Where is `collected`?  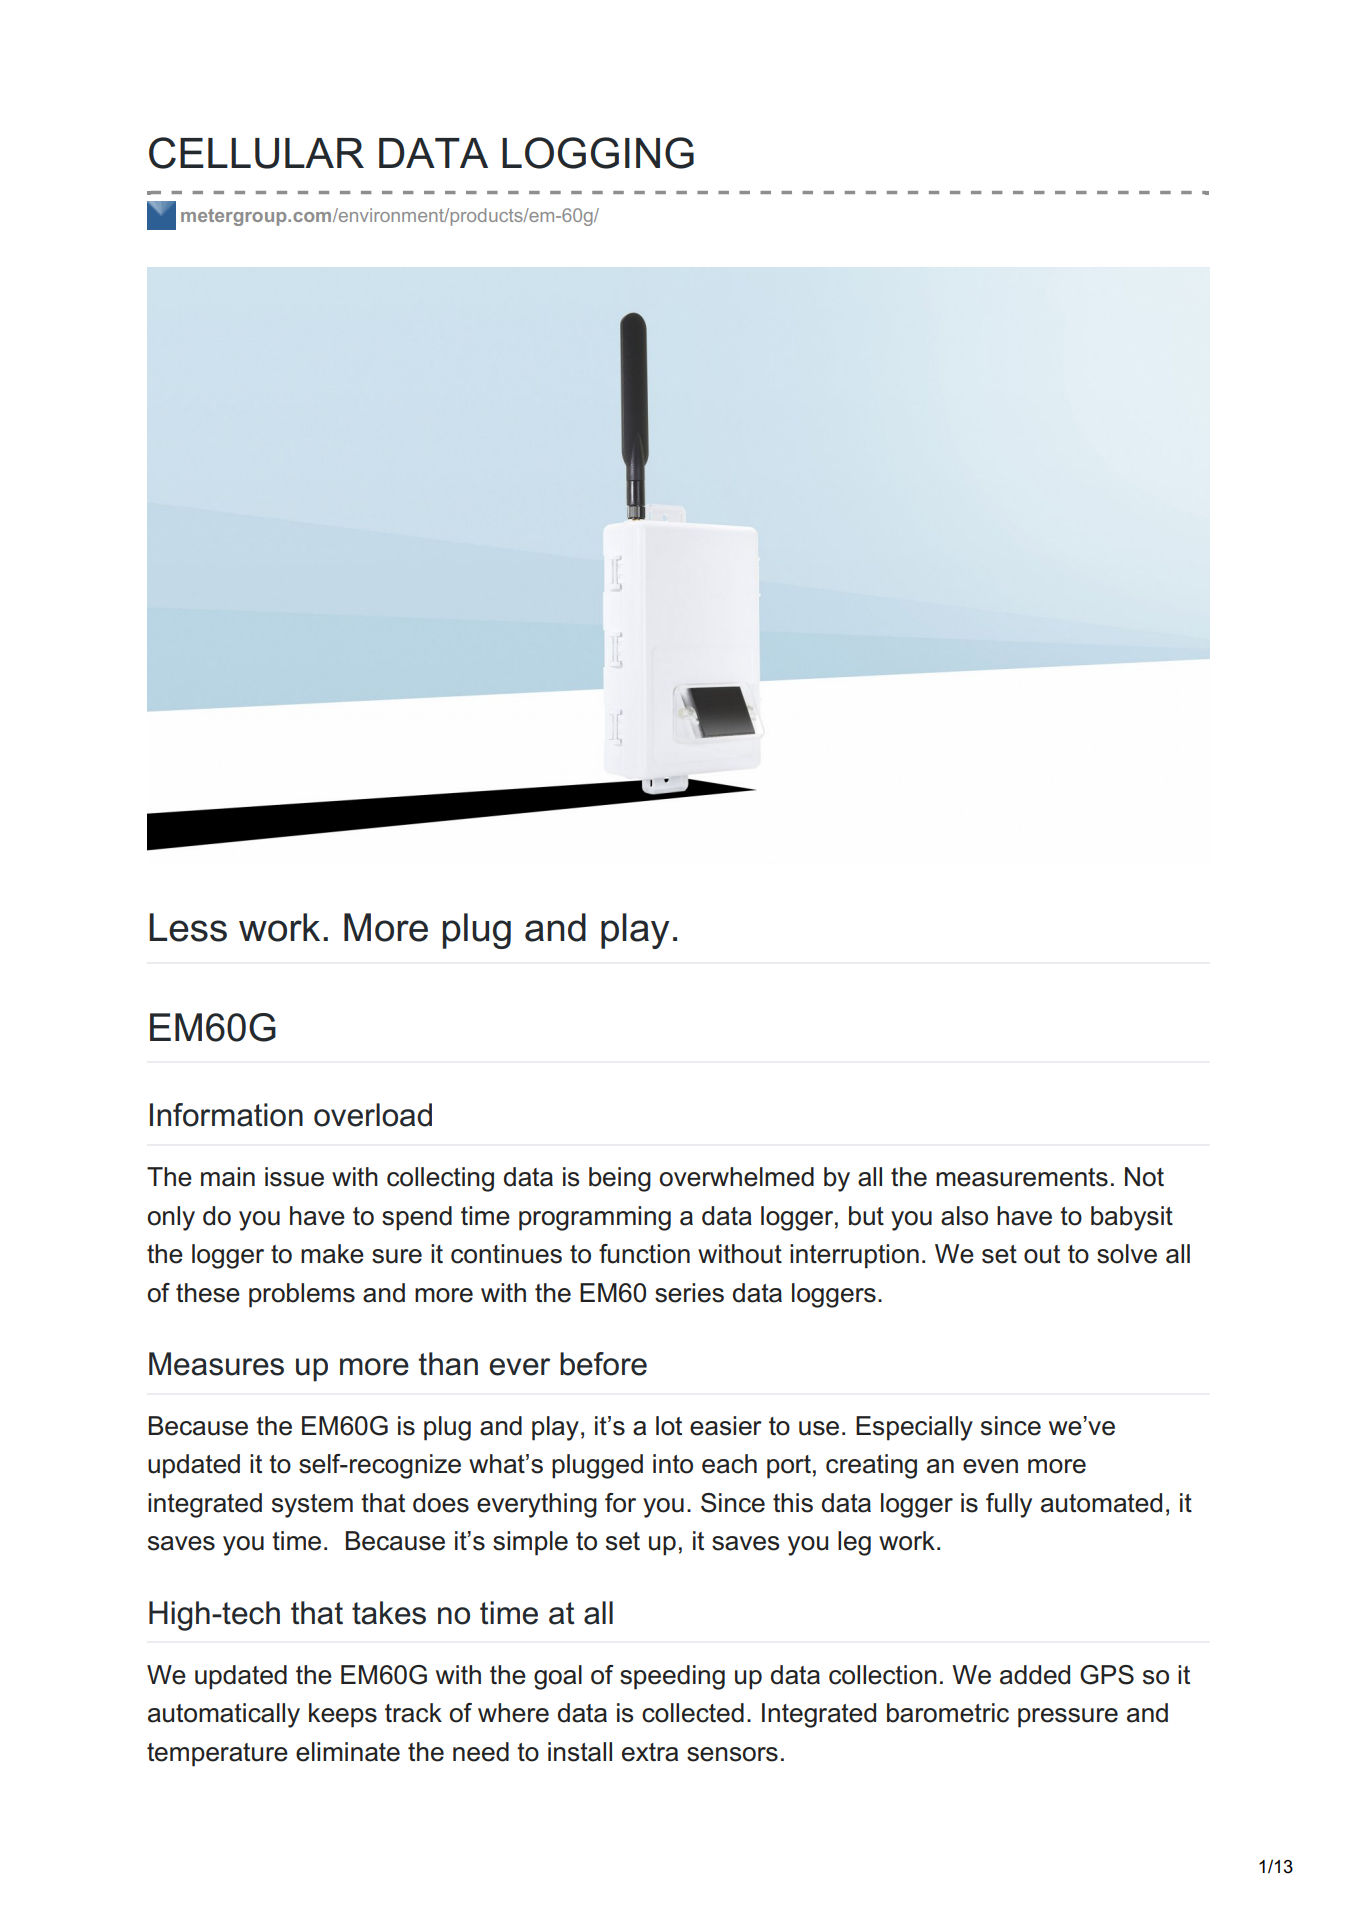 collected is located at coordinates (693, 1713).
